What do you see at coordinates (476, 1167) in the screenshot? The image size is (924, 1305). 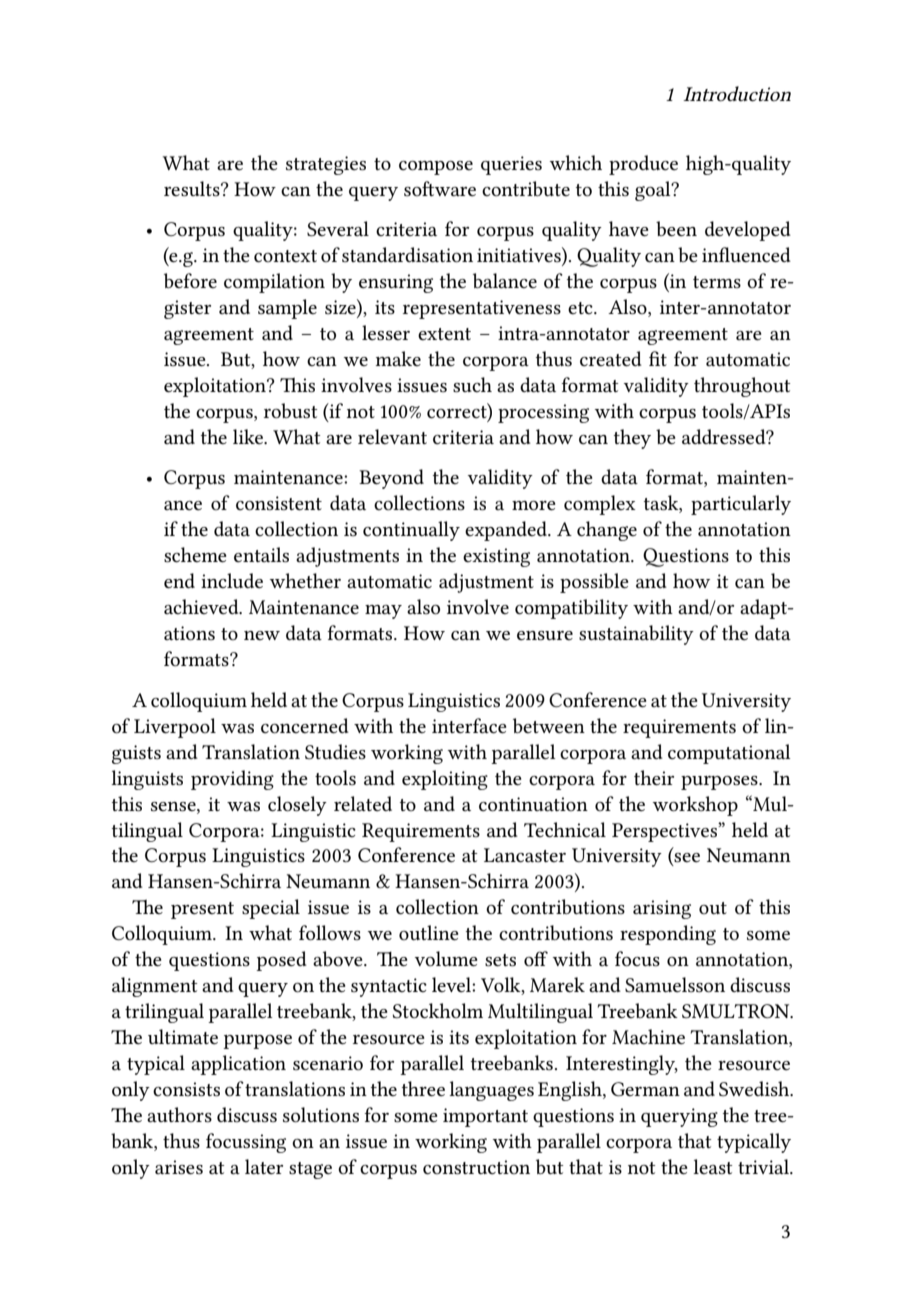 I see `construction` at bounding box center [476, 1167].
